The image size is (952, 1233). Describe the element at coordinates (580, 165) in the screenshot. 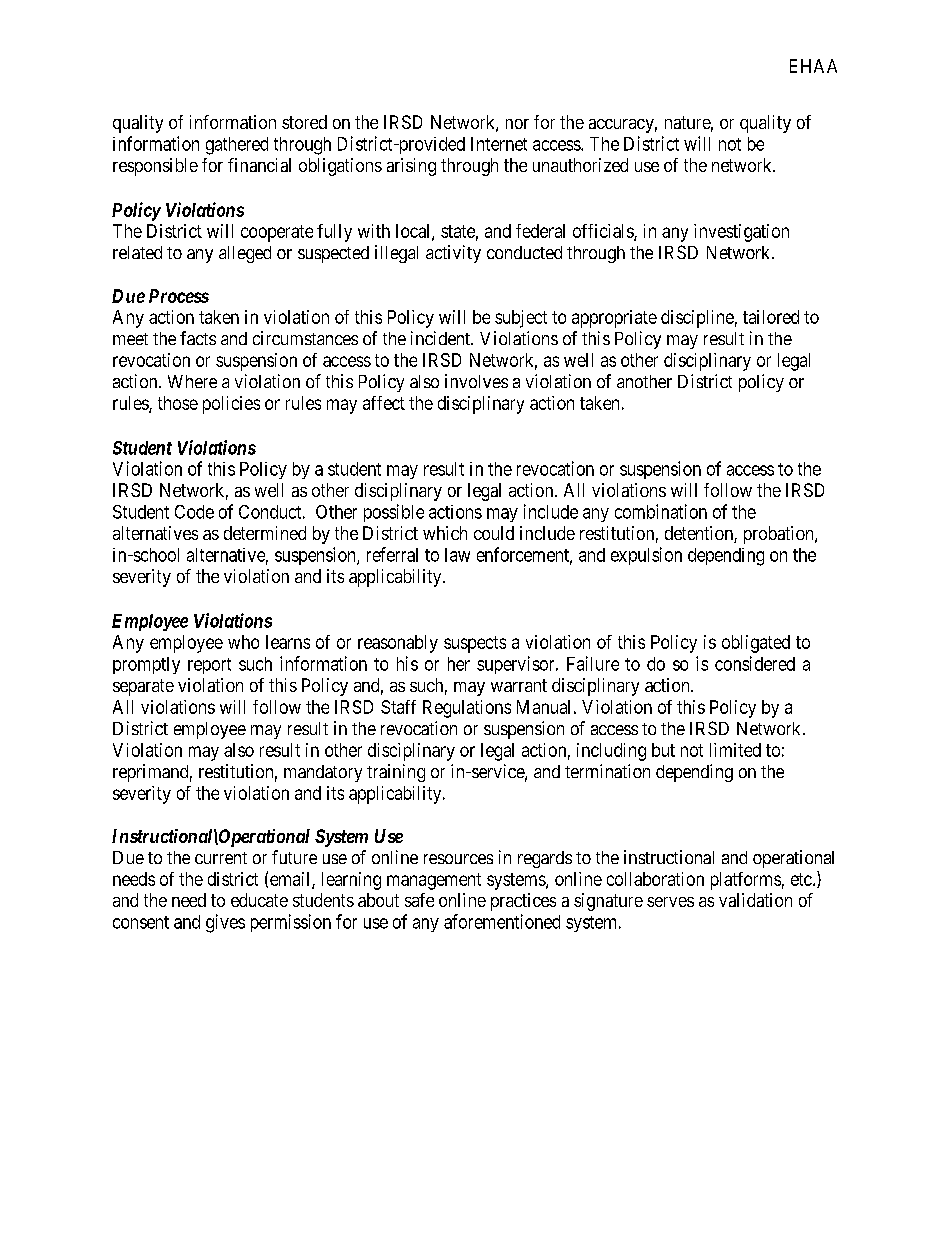

I see `unauthorized` at that location.
